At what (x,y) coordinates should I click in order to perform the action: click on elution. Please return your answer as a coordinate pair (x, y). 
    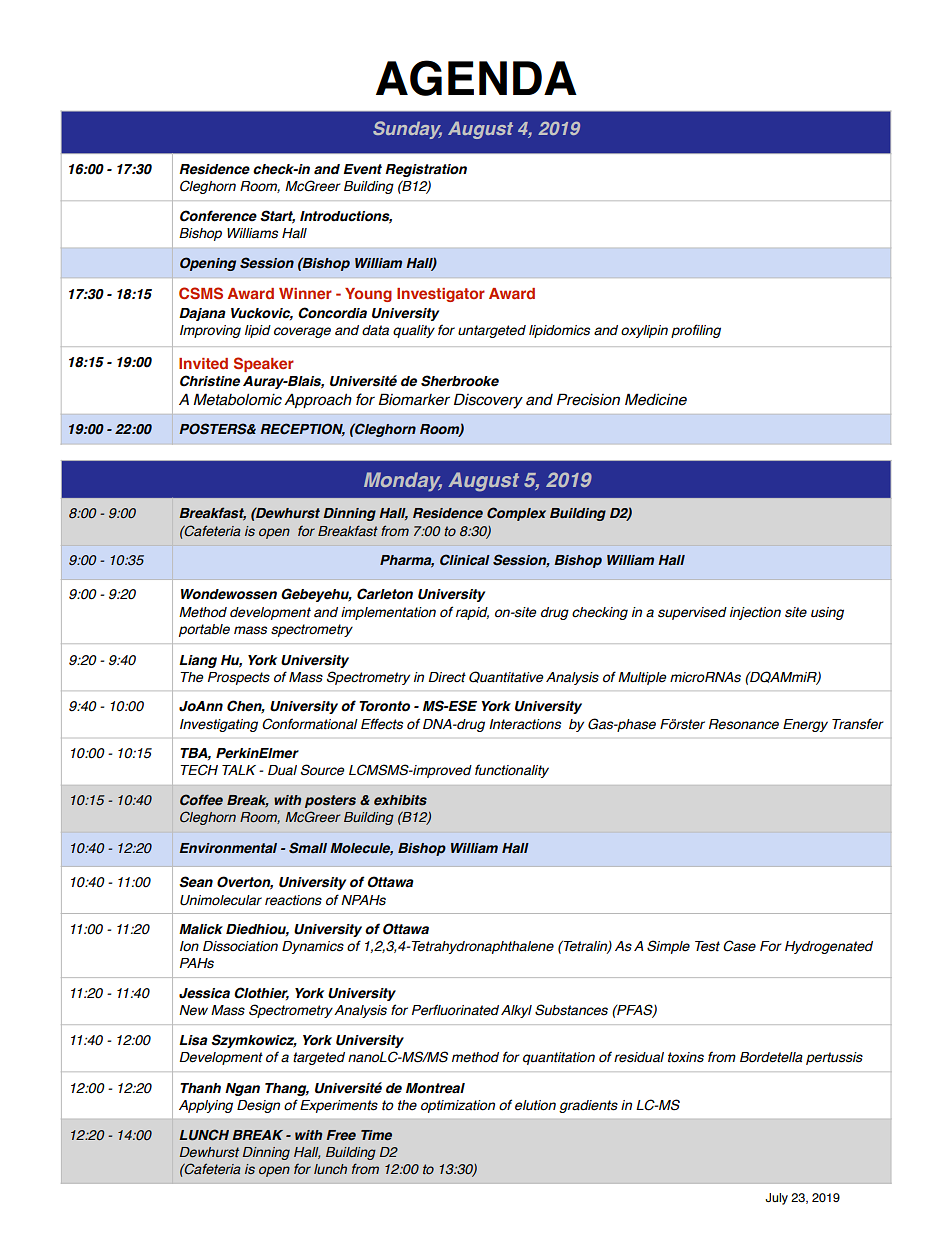
    Looking at the image, I should click on (535, 1105).
